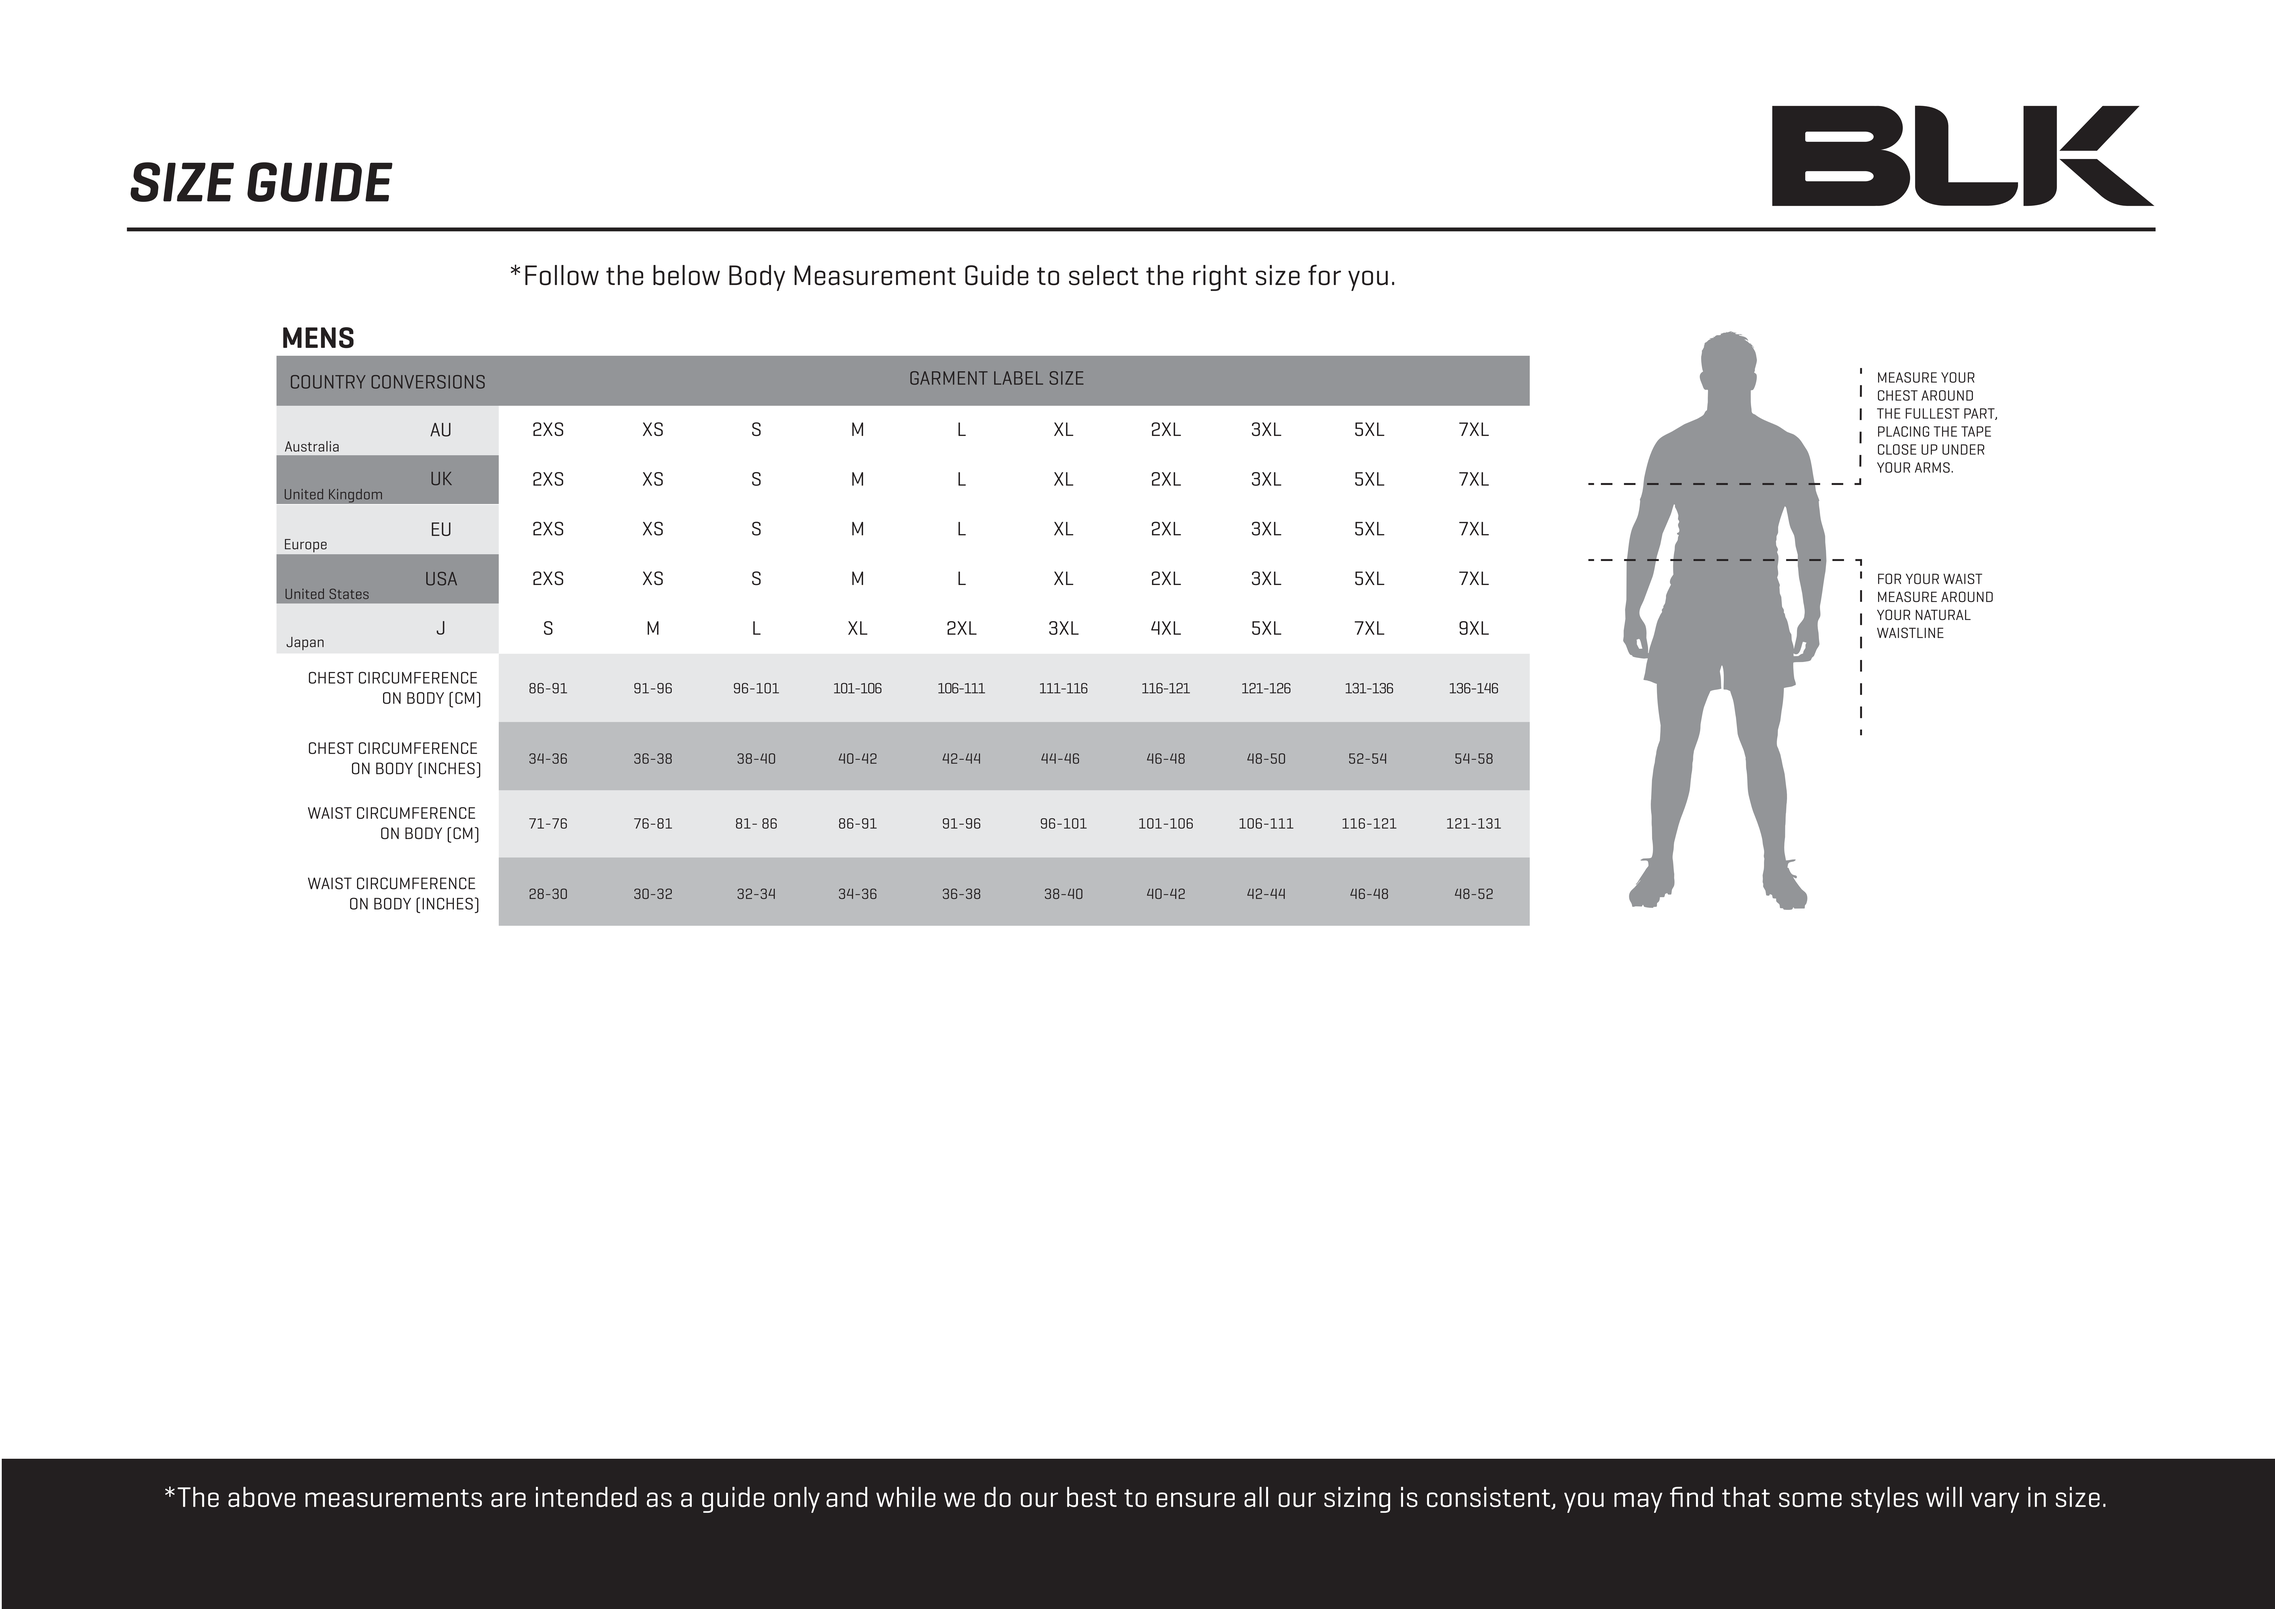 This image has height=1609, width=2275. I want to click on ensure, so click(1195, 1499).
